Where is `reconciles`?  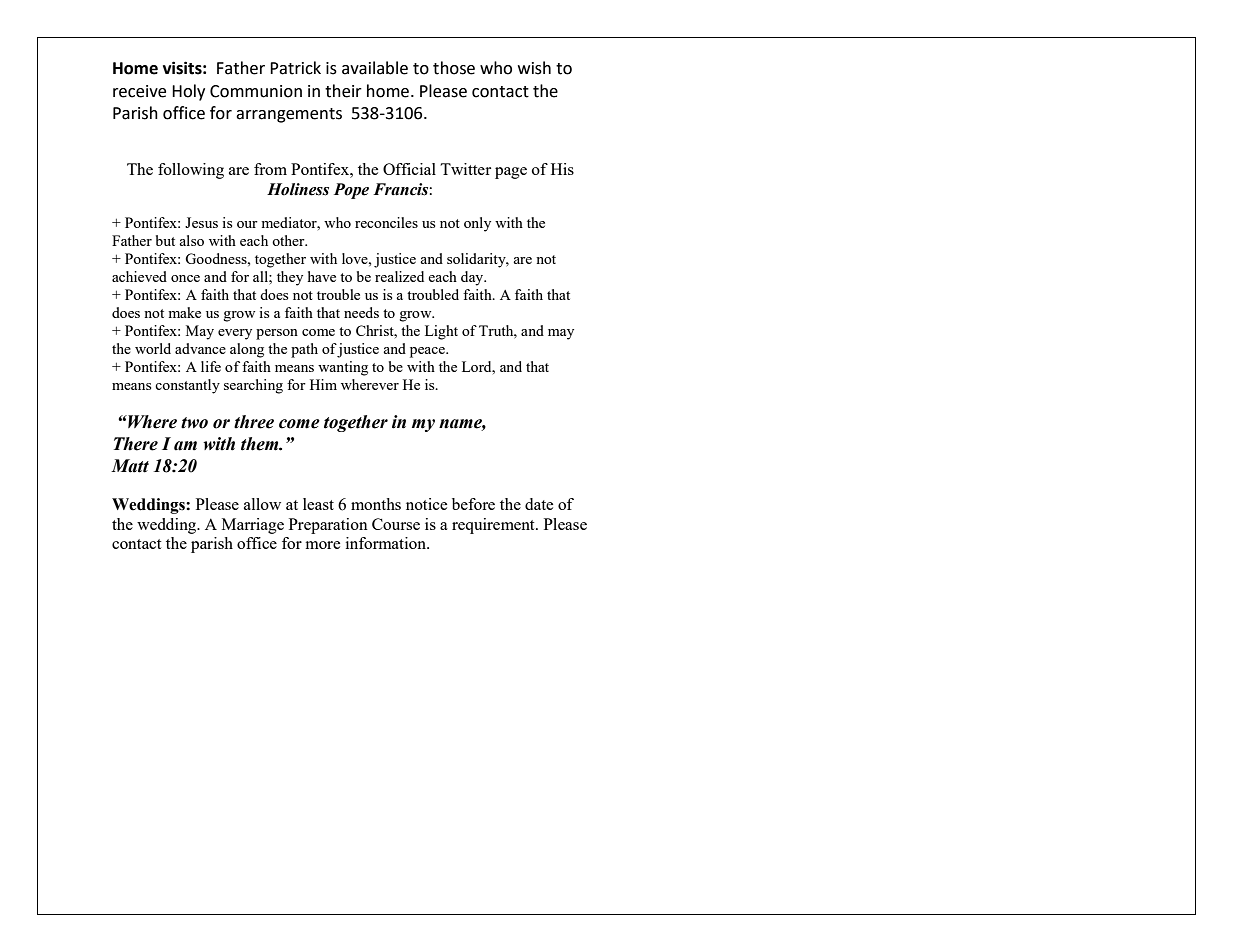 reconciles is located at coordinates (386, 222).
